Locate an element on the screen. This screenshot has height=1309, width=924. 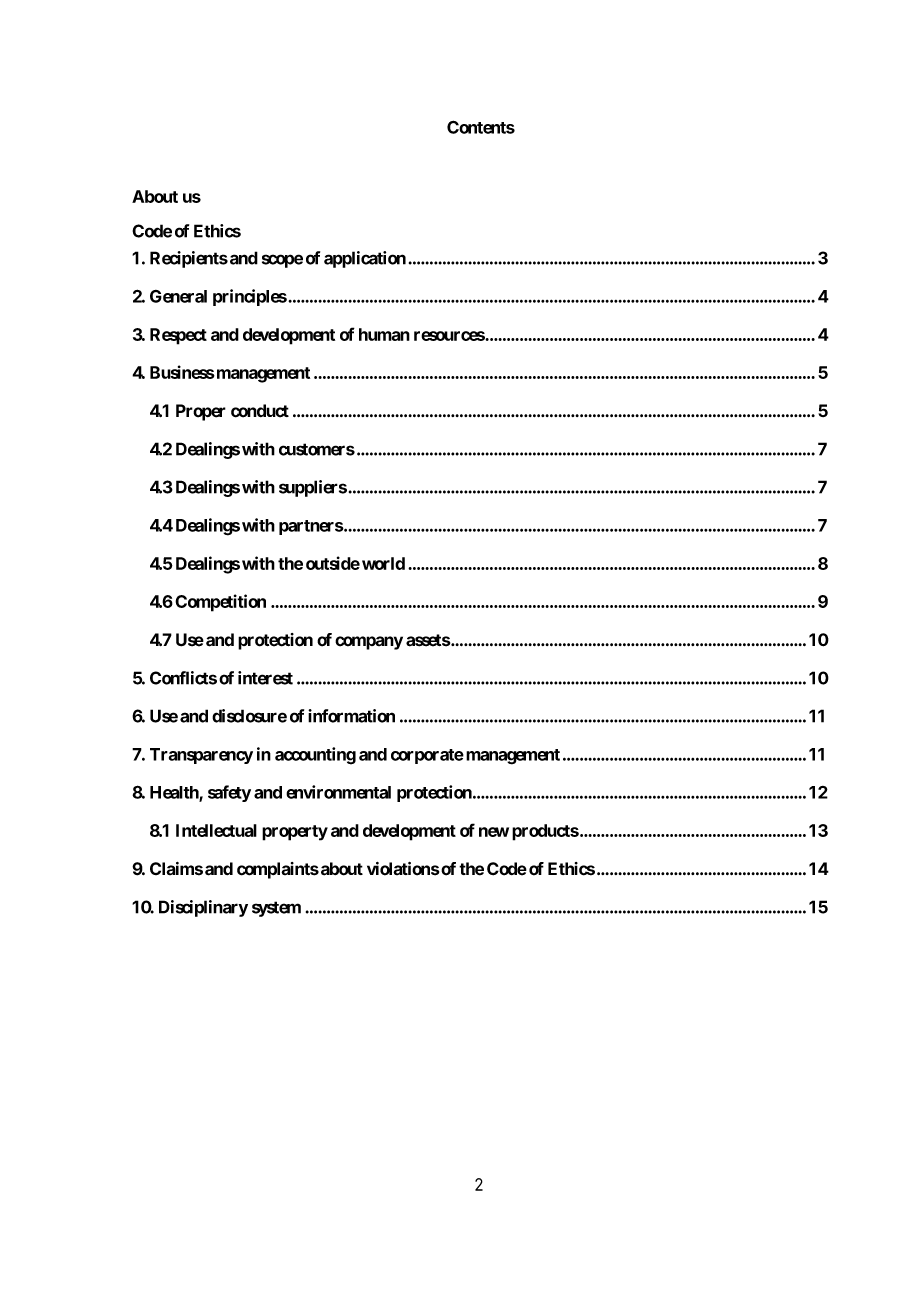
Transparency is located at coordinates (201, 756).
